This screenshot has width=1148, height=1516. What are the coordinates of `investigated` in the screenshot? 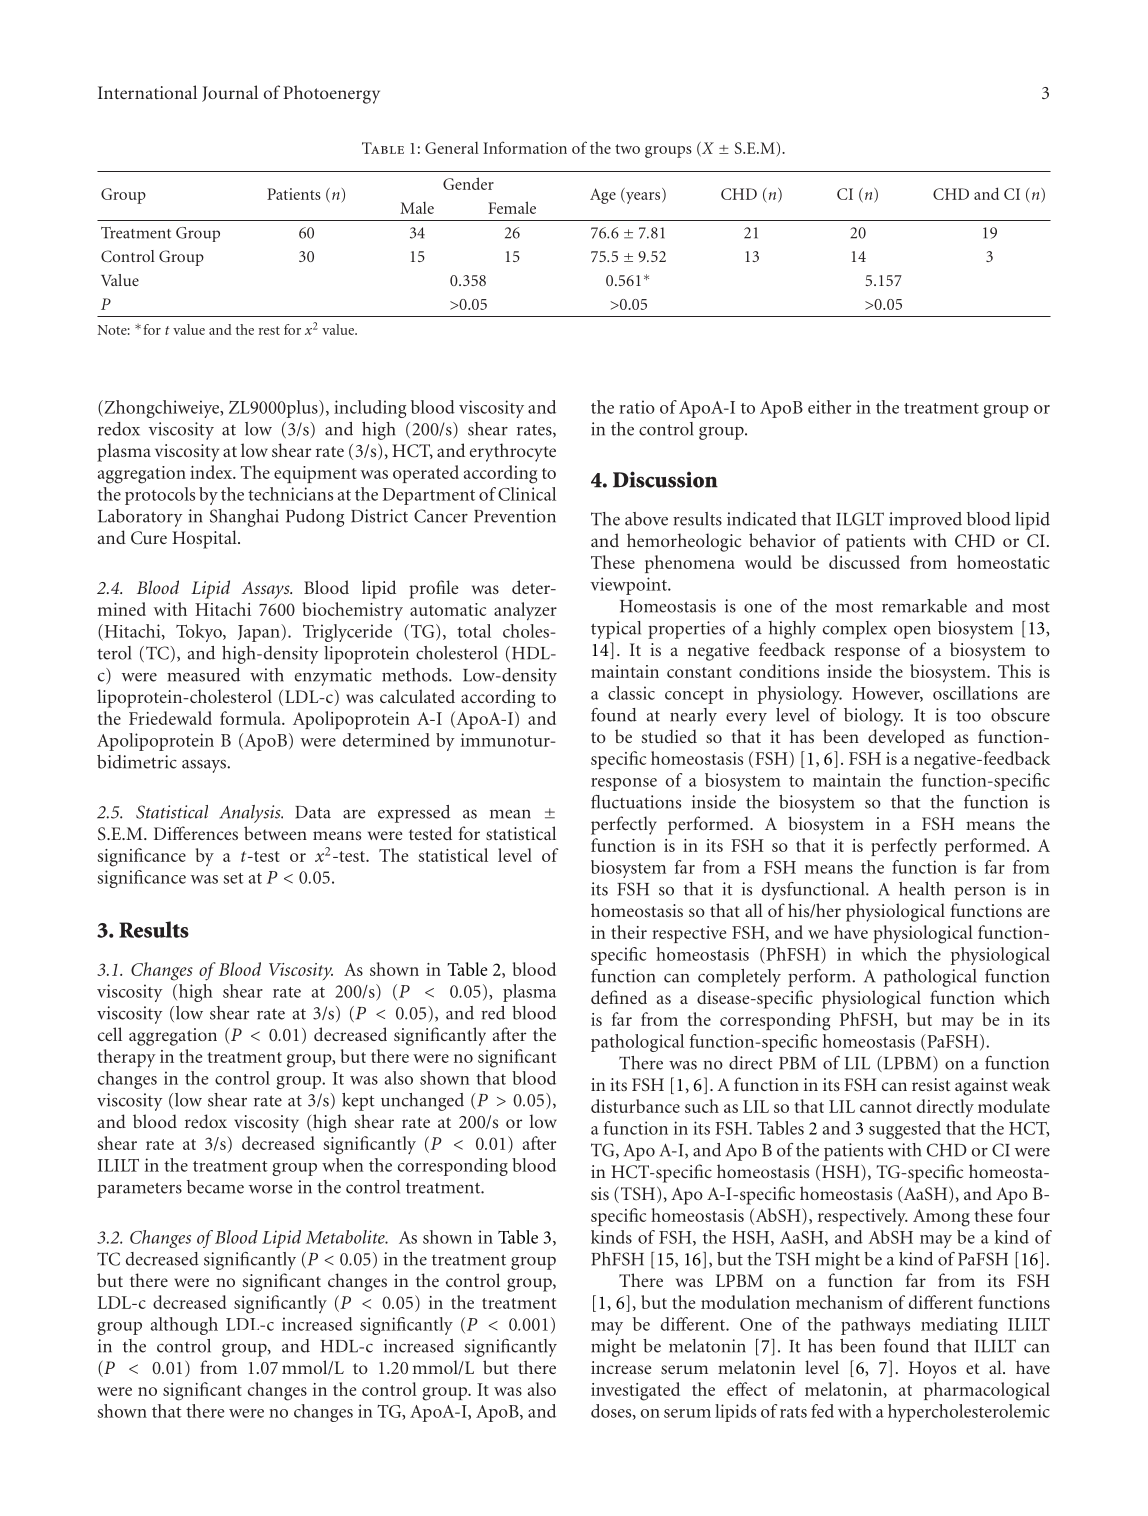 It's located at (635, 1391).
